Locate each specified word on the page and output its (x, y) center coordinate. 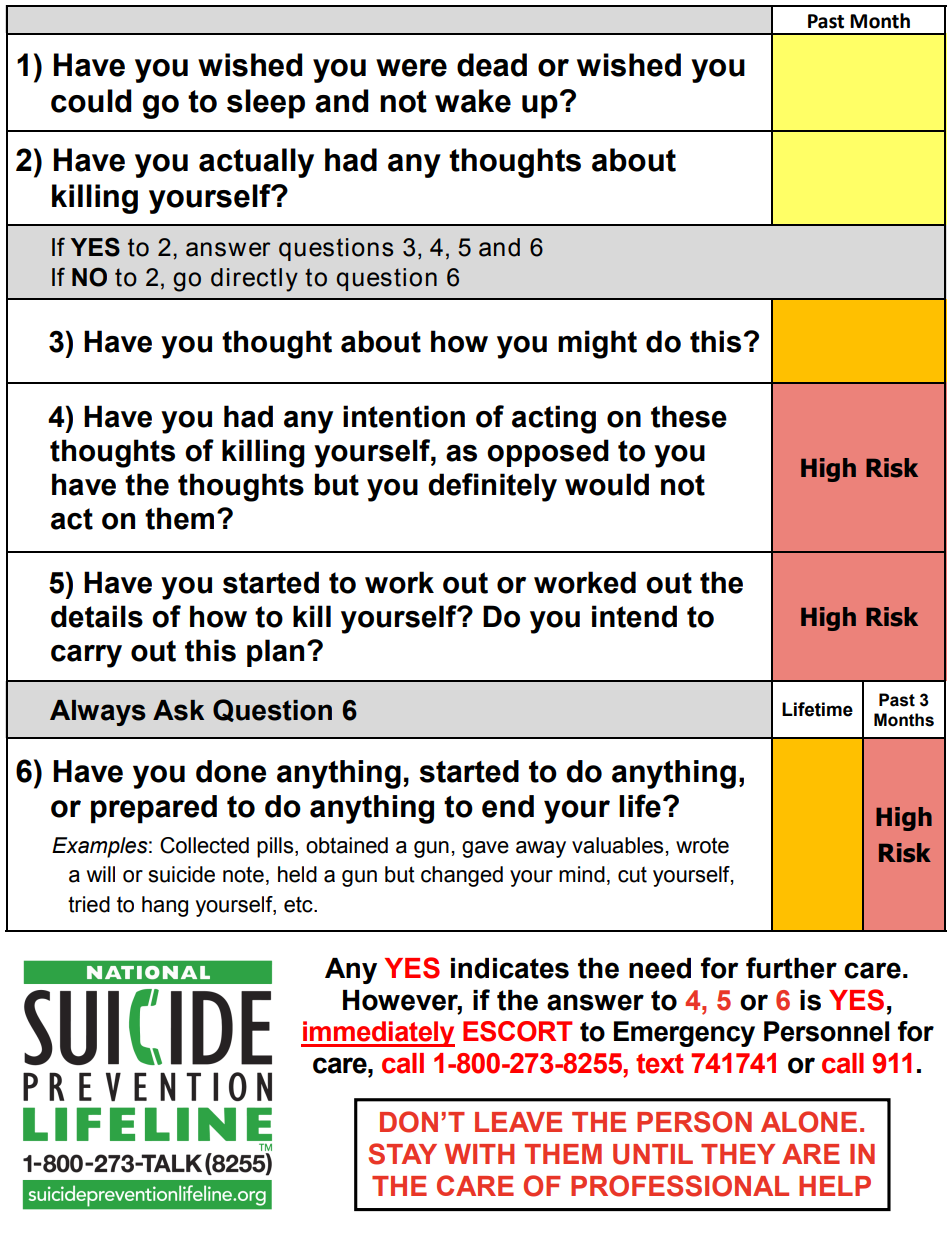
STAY (402, 1154)
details (97, 616)
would (607, 484)
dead (492, 65)
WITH (479, 1154)
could (91, 101)
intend (634, 616)
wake (473, 101)
